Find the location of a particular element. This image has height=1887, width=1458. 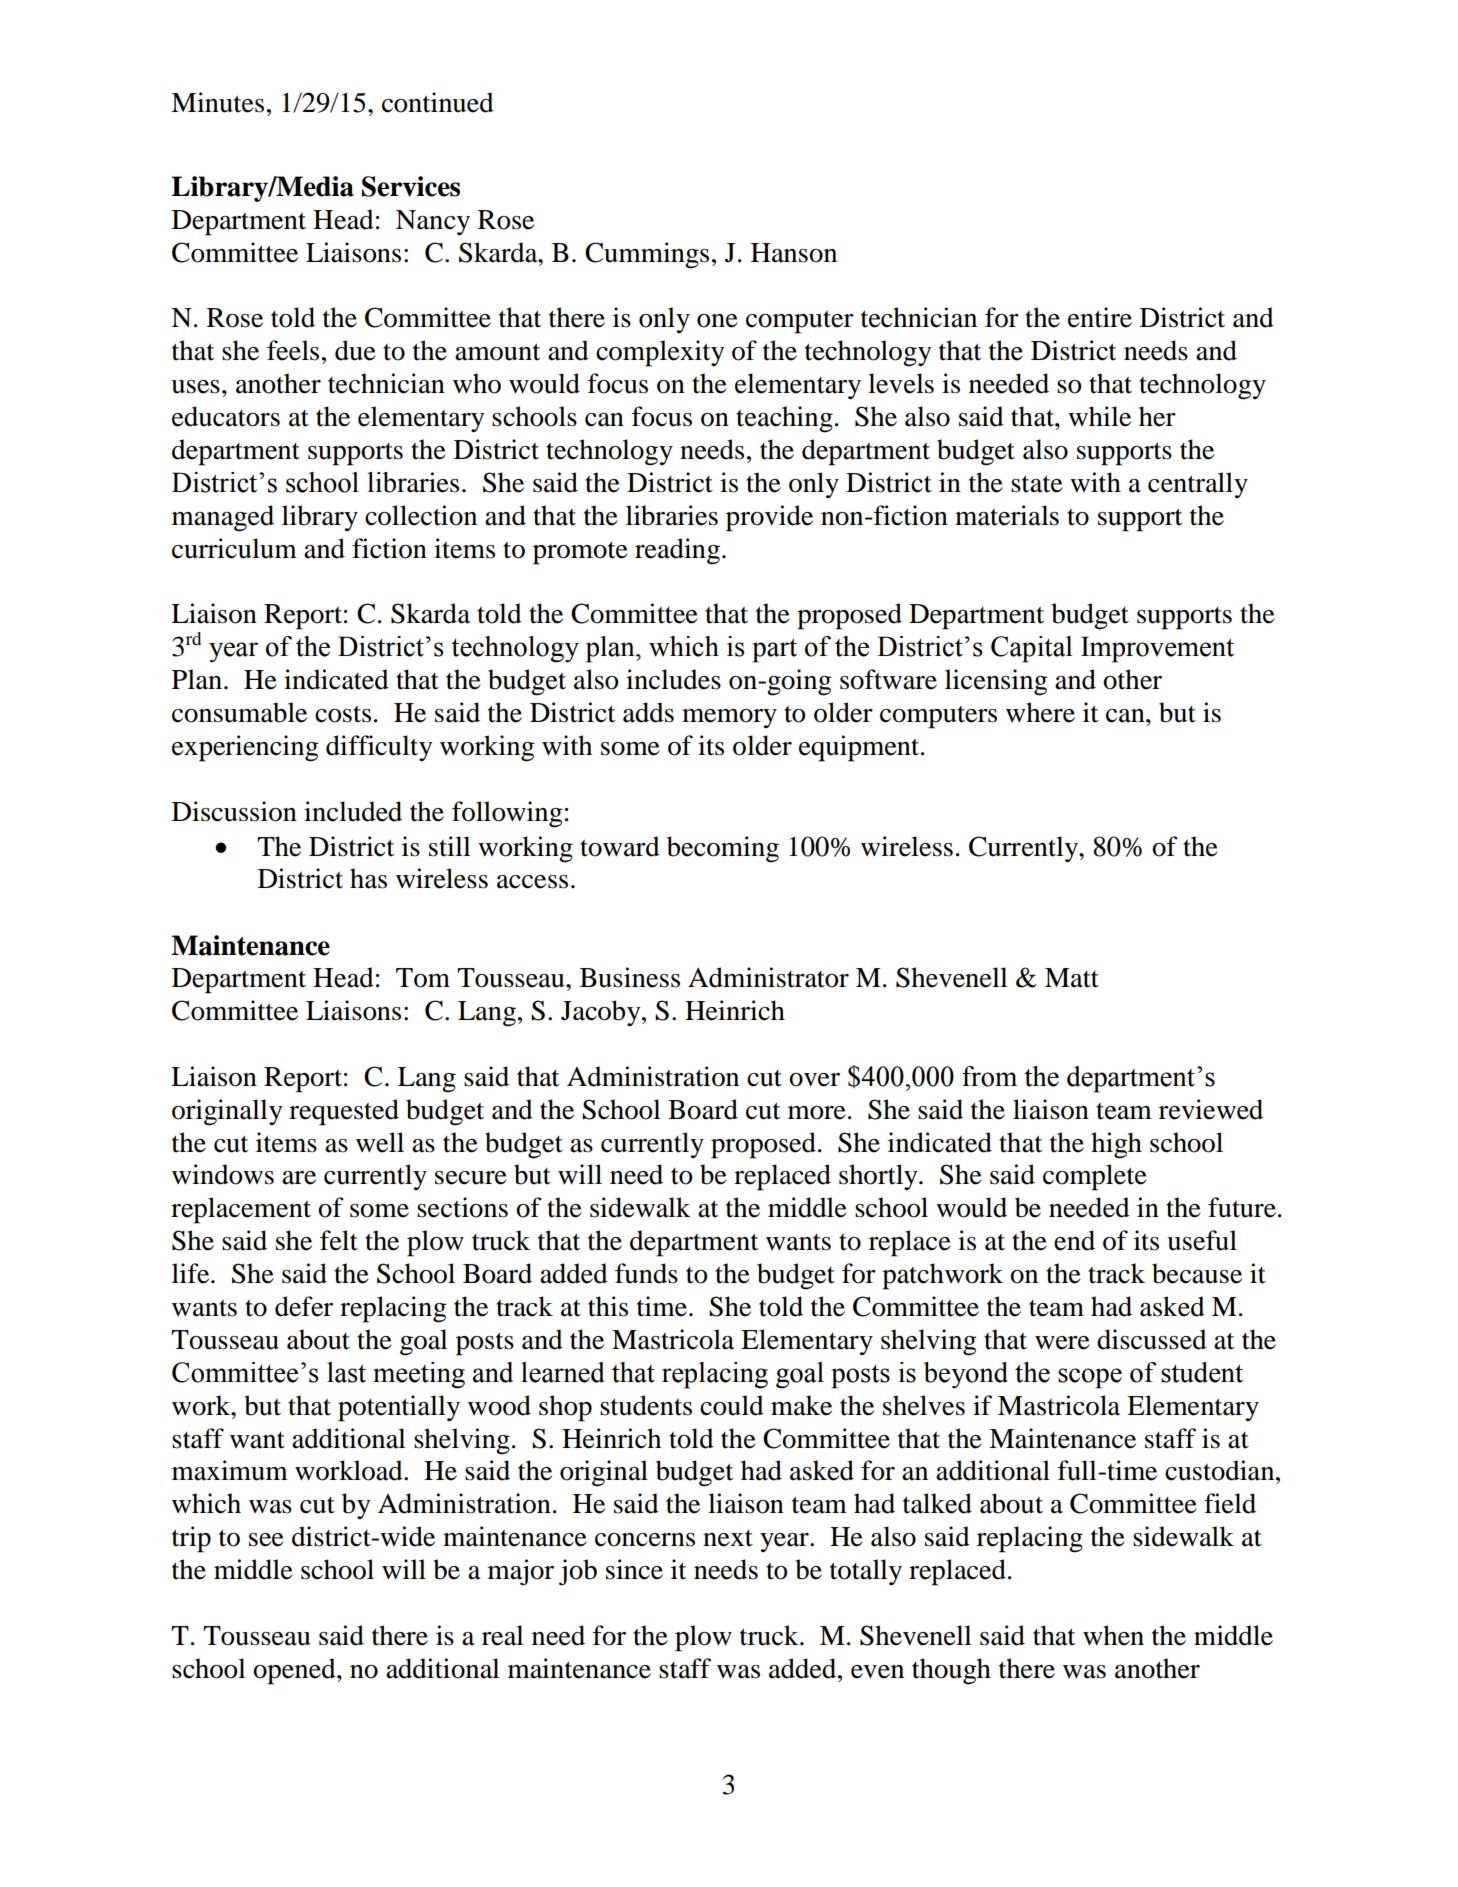

entire is located at coordinates (1100, 317).
